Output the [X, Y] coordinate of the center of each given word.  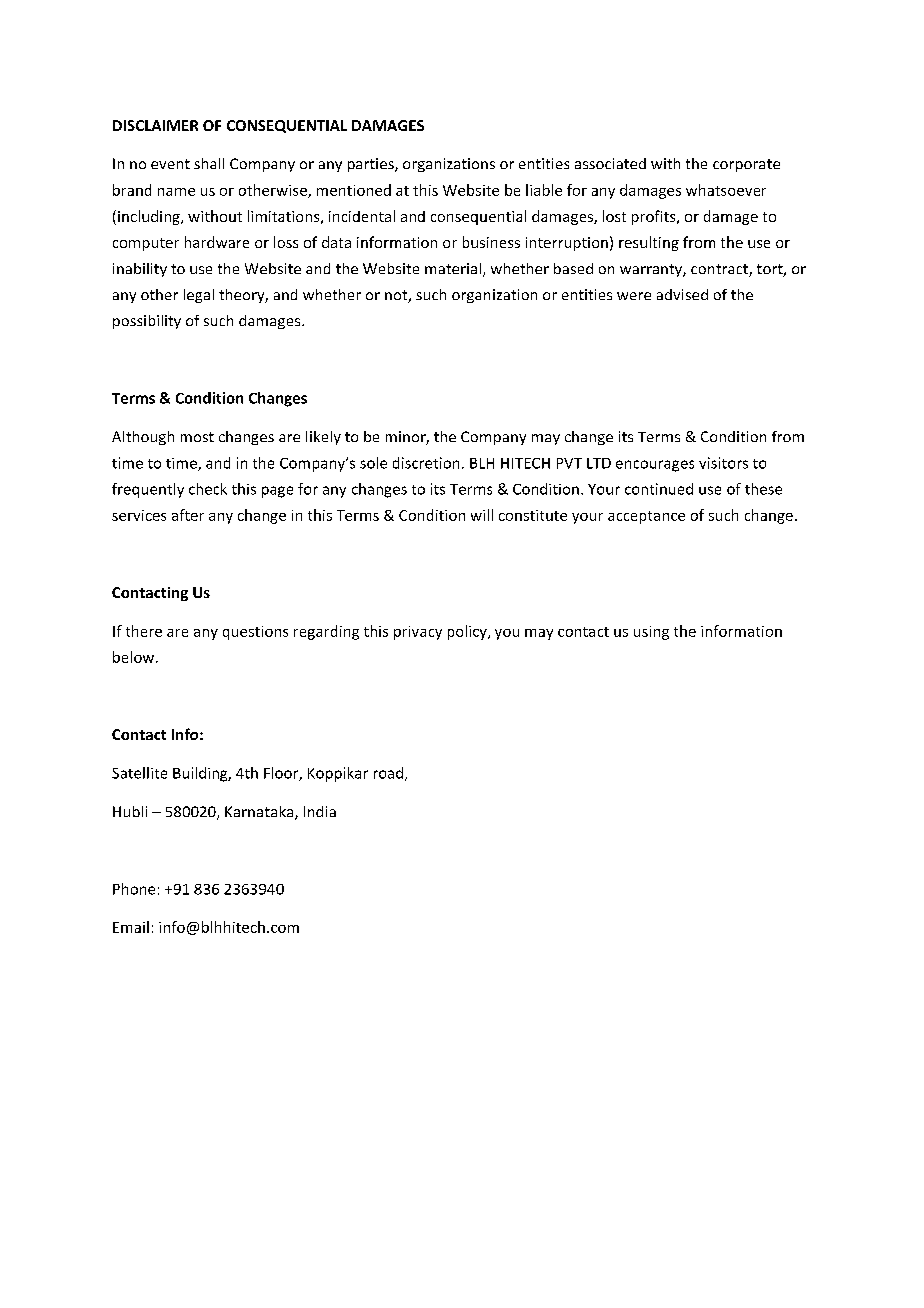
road [388, 773]
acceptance [646, 517]
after [188, 515]
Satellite [139, 773]
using [651, 633]
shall [209, 163]
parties [372, 165]
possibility [147, 322]
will [482, 515]
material [453, 268]
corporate [746, 165]
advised [682, 294]
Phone [134, 889]
